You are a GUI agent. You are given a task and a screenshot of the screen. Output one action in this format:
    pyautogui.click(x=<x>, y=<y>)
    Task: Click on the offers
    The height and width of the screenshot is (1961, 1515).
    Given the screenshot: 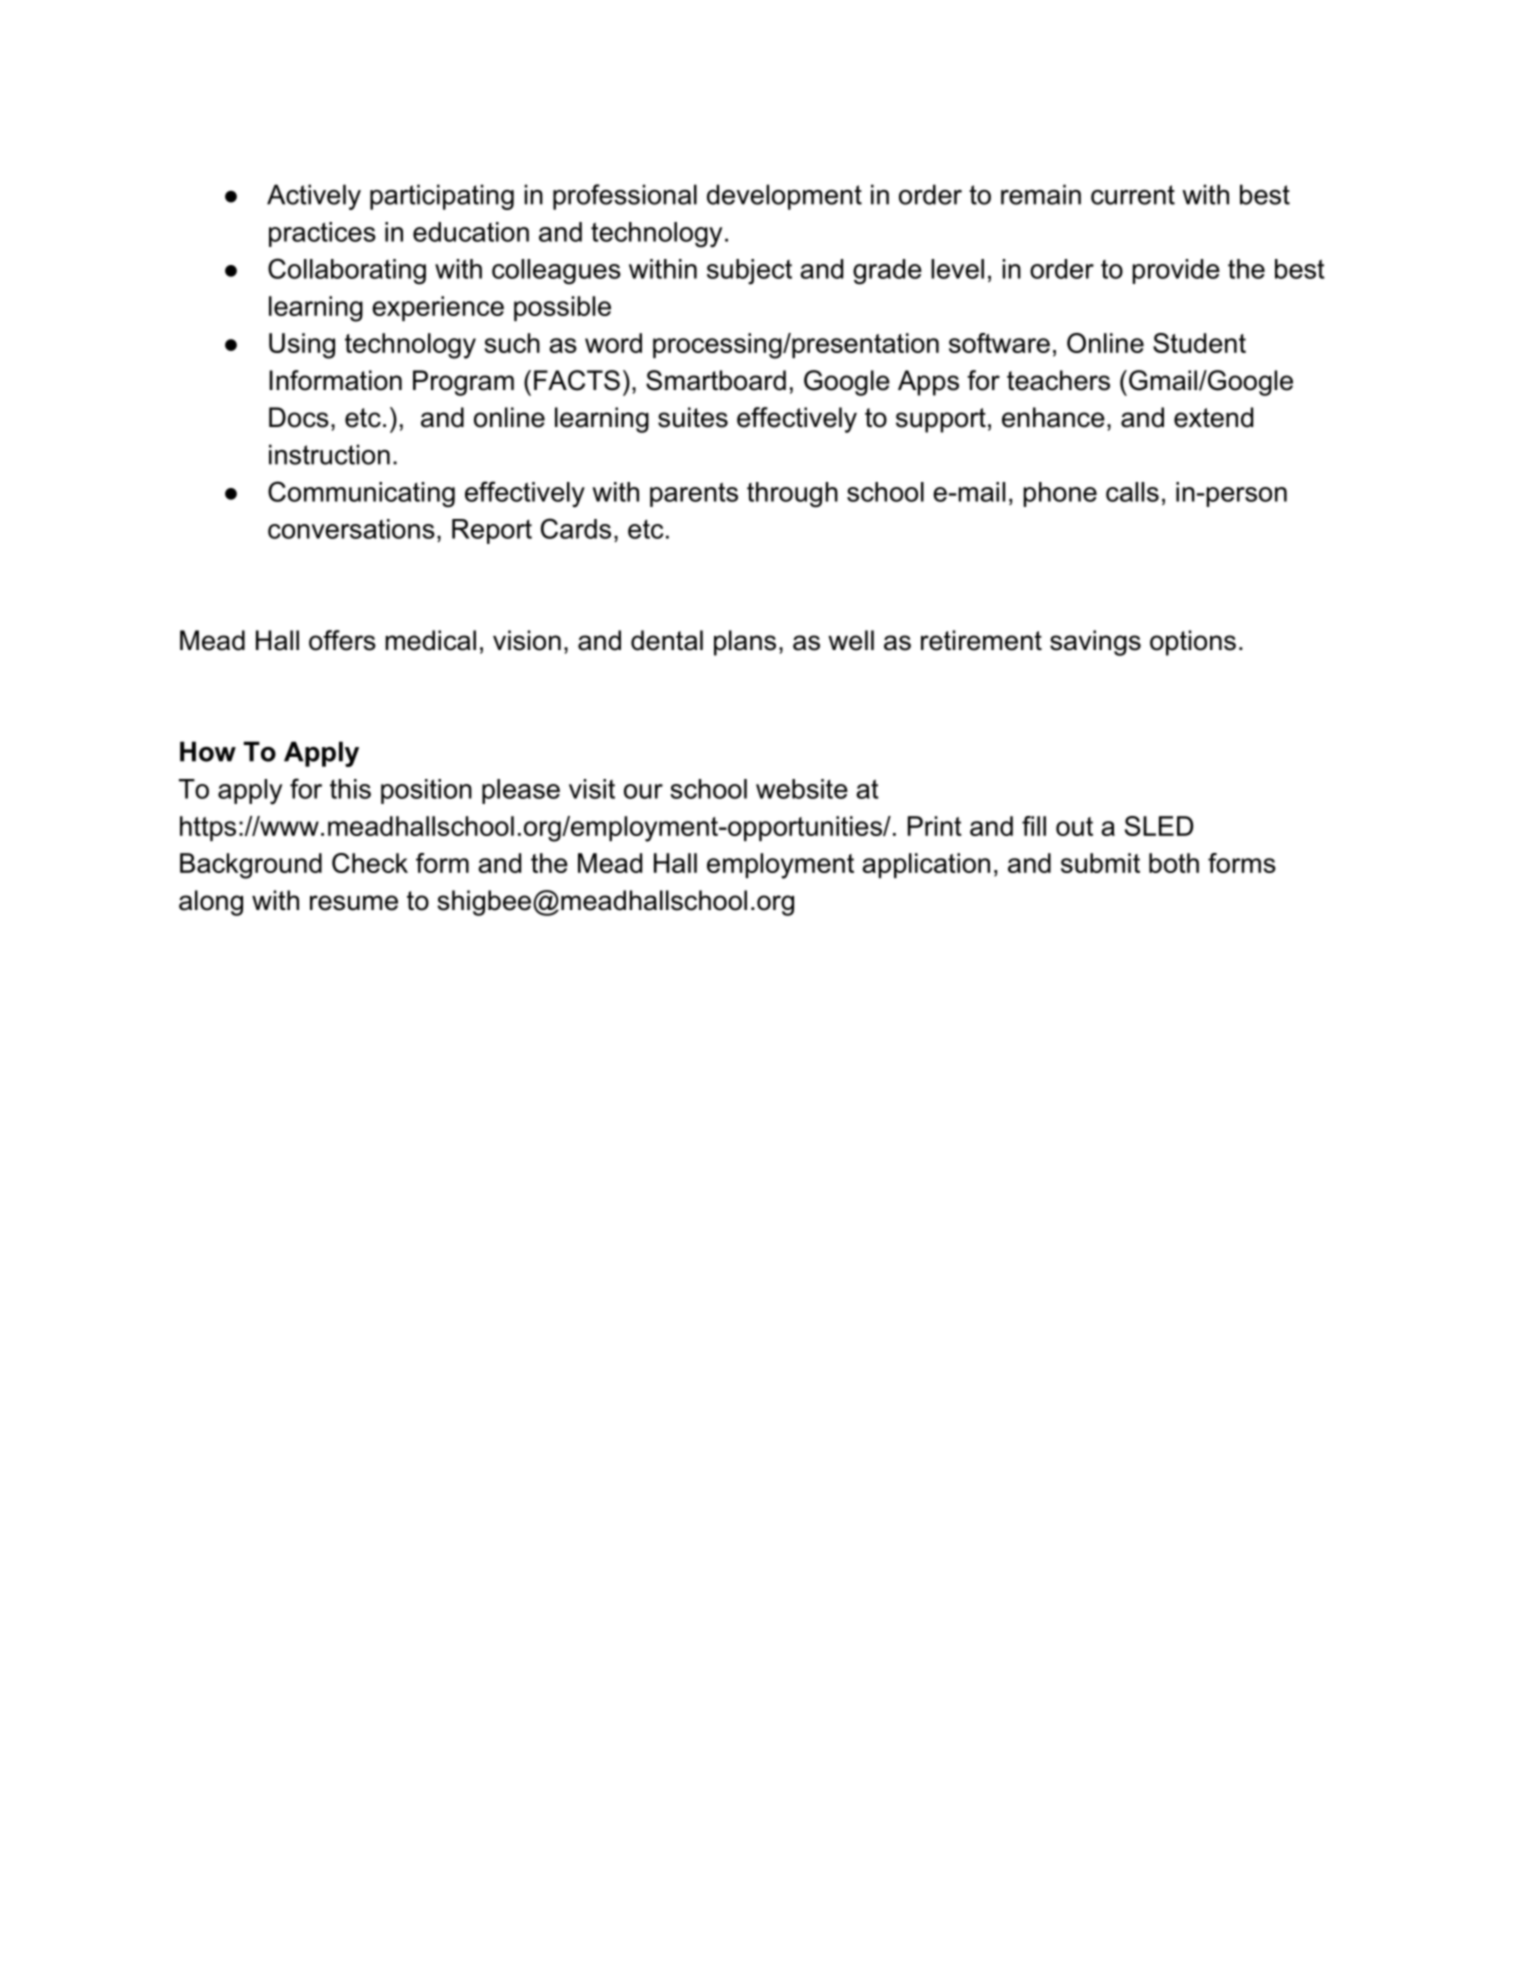 What is the action you would take?
    pyautogui.click(x=342, y=640)
